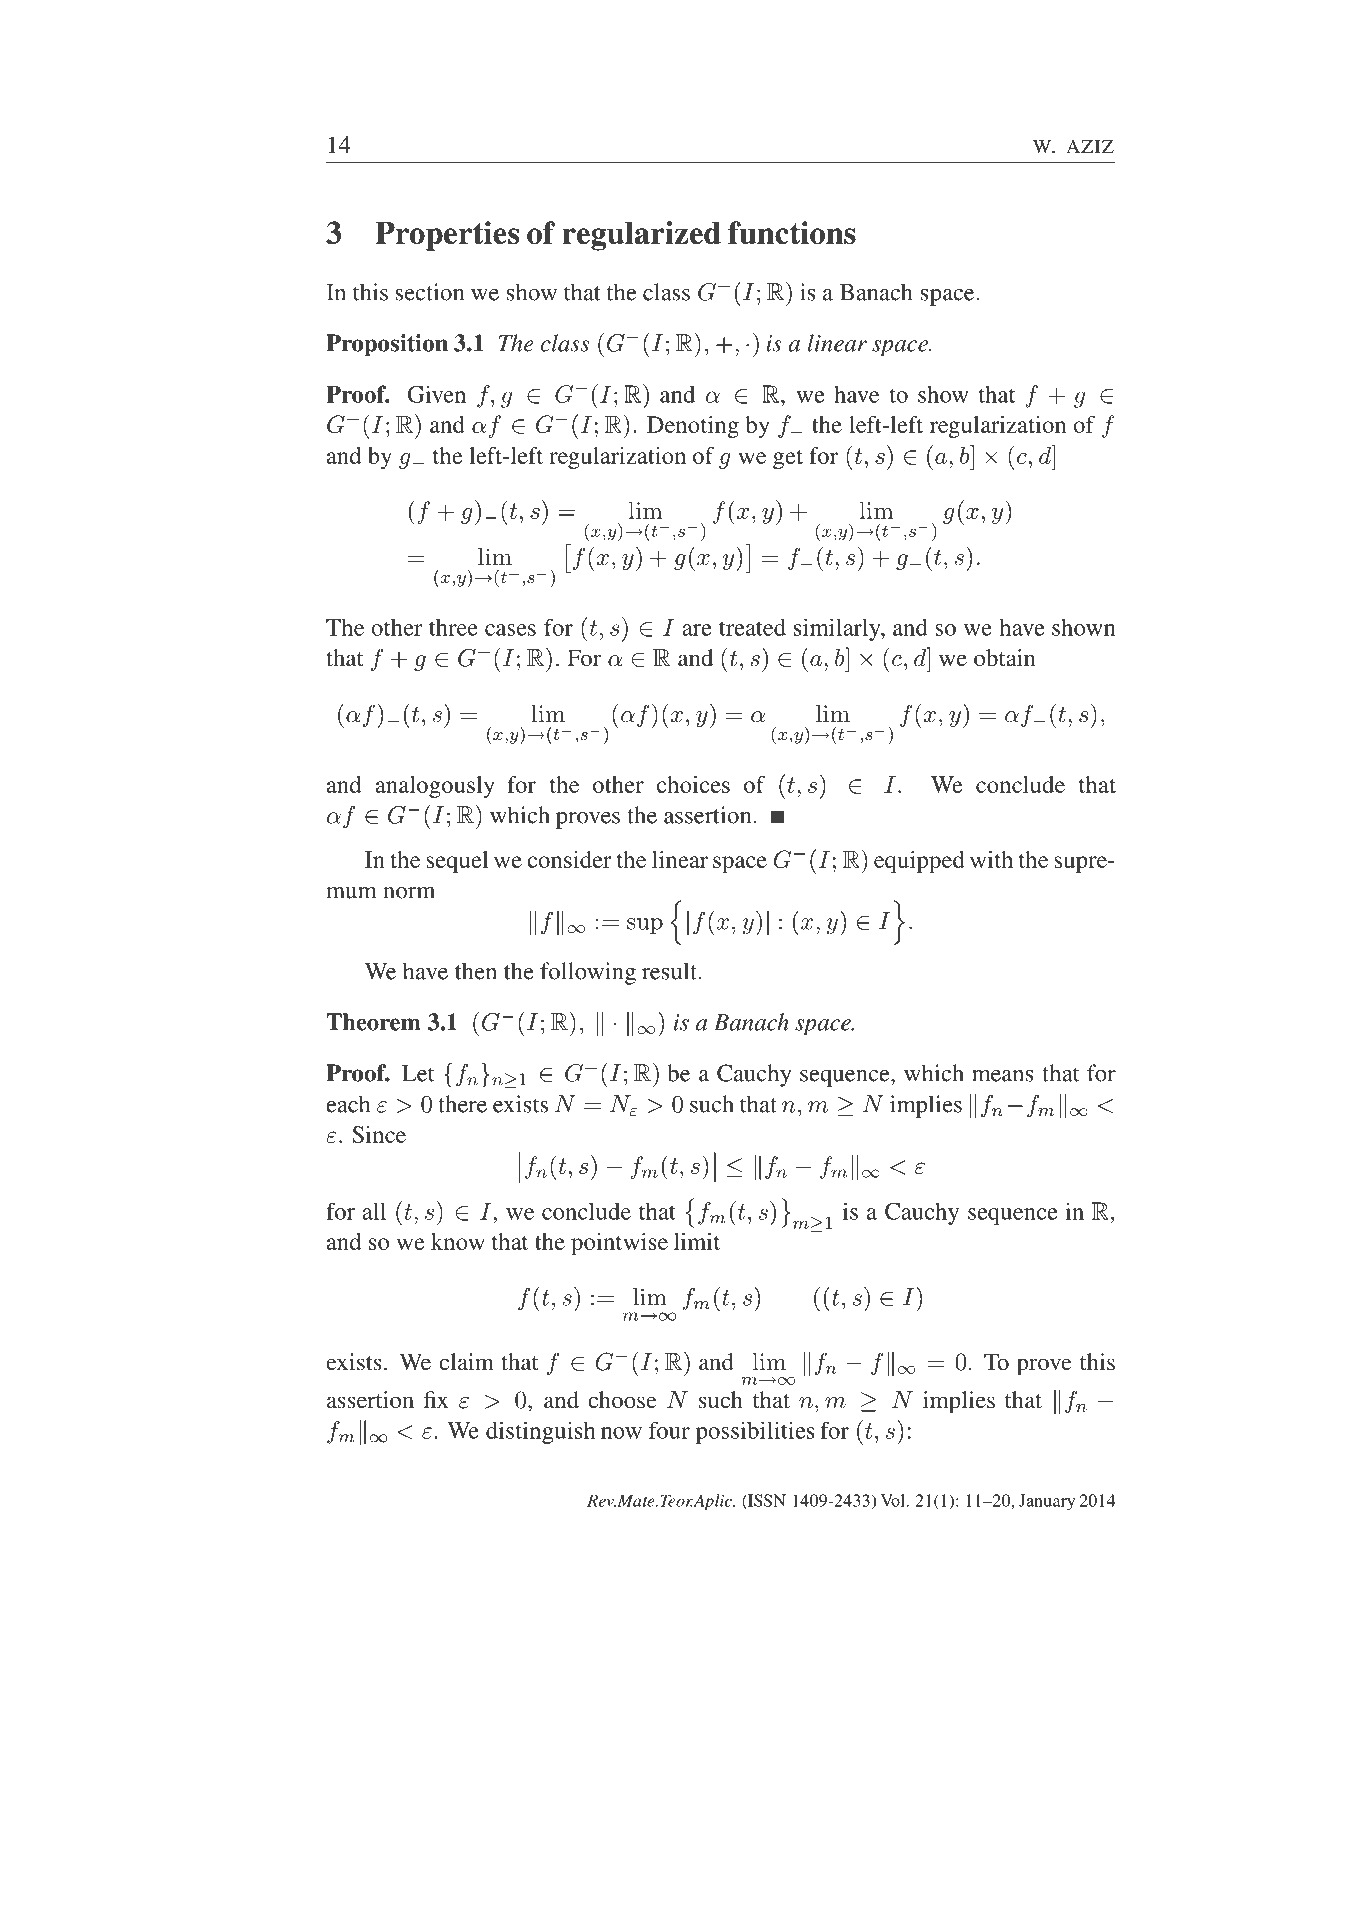 The height and width of the screenshot is (1907, 1347). I want to click on three, so click(453, 627).
